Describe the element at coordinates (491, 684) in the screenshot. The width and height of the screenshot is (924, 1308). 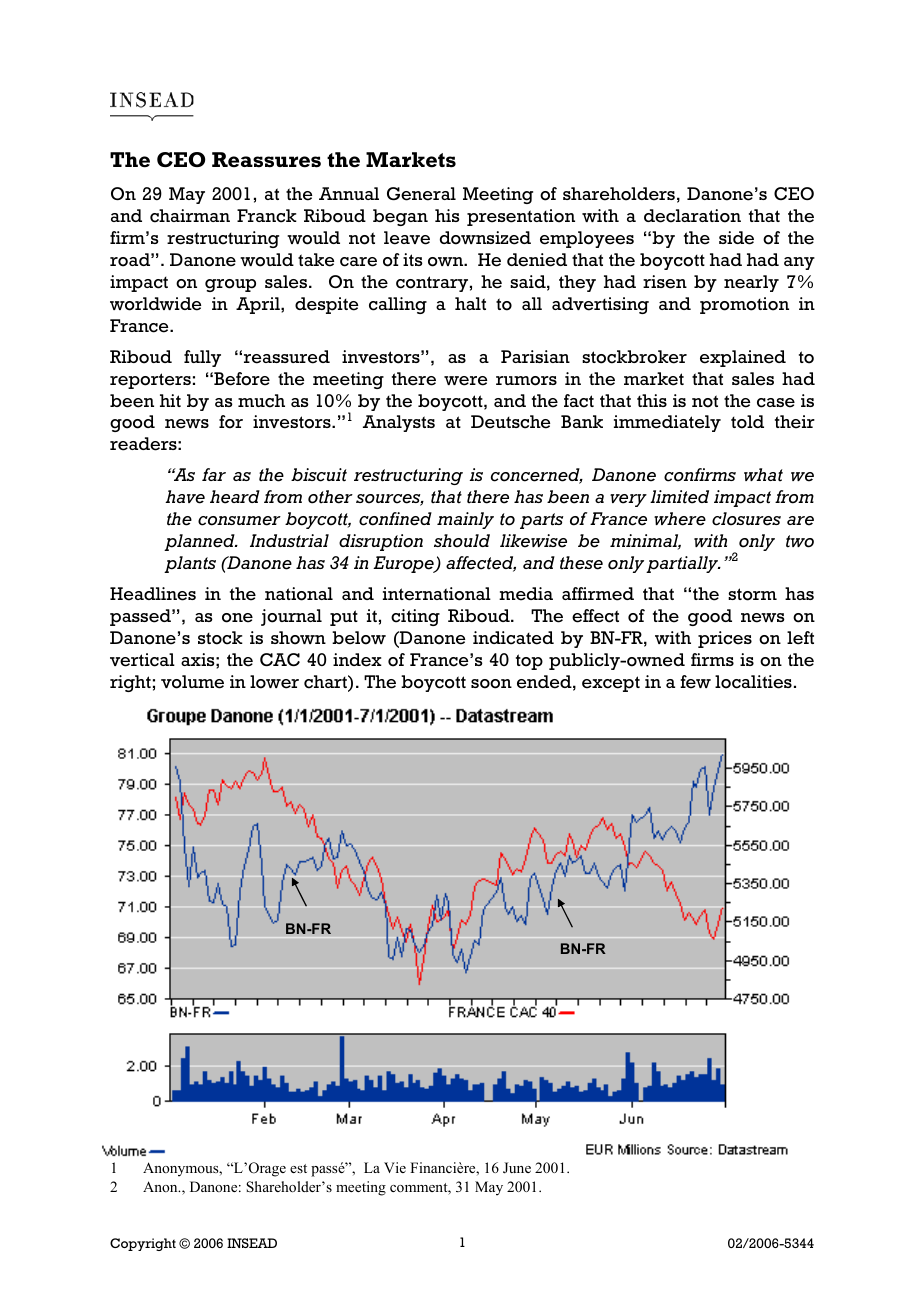
I see `soon` at that location.
